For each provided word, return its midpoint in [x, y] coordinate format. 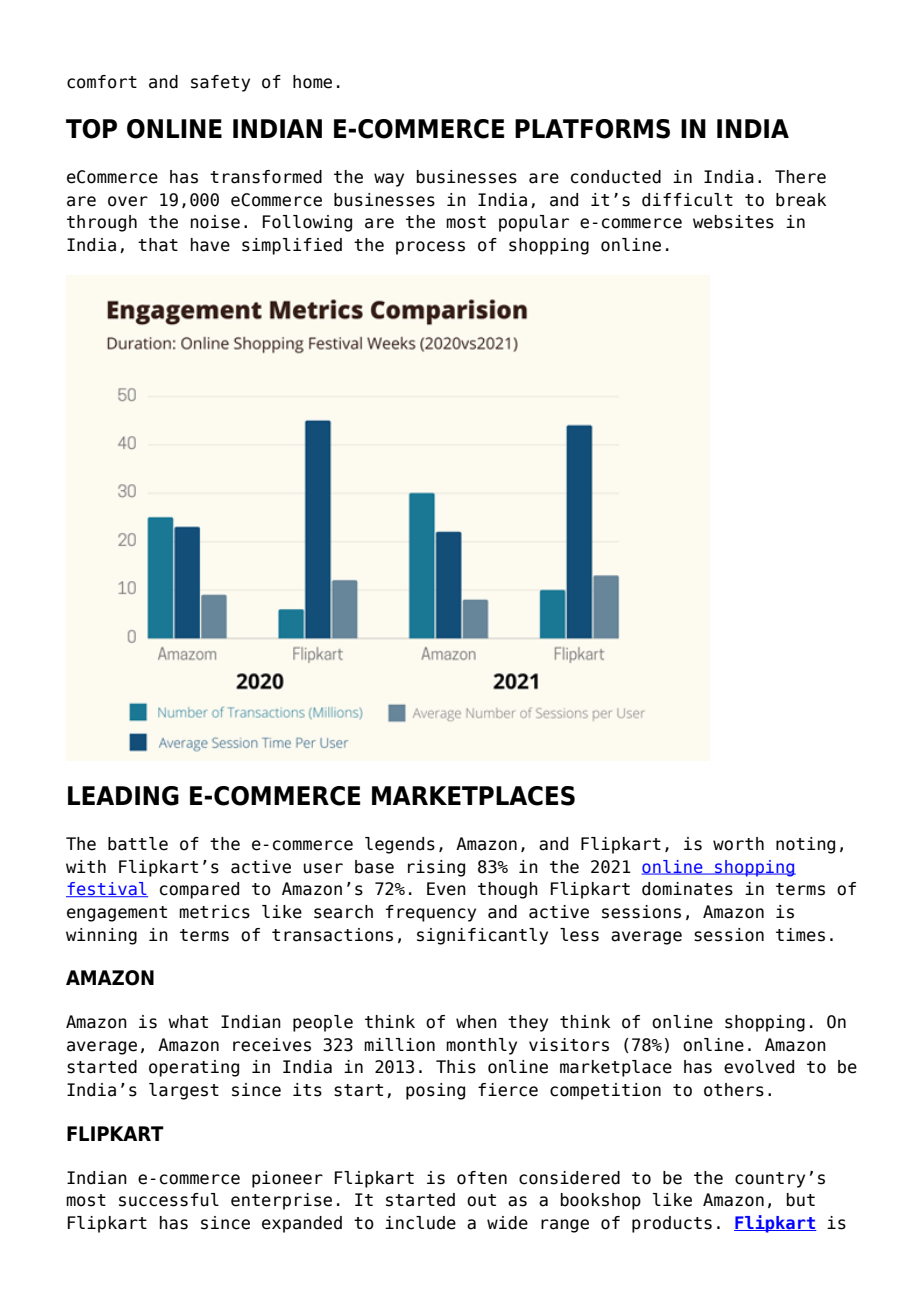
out [481, 1200]
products [672, 1224]
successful [169, 1200]
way [389, 180]
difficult [687, 200]
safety [220, 83]
